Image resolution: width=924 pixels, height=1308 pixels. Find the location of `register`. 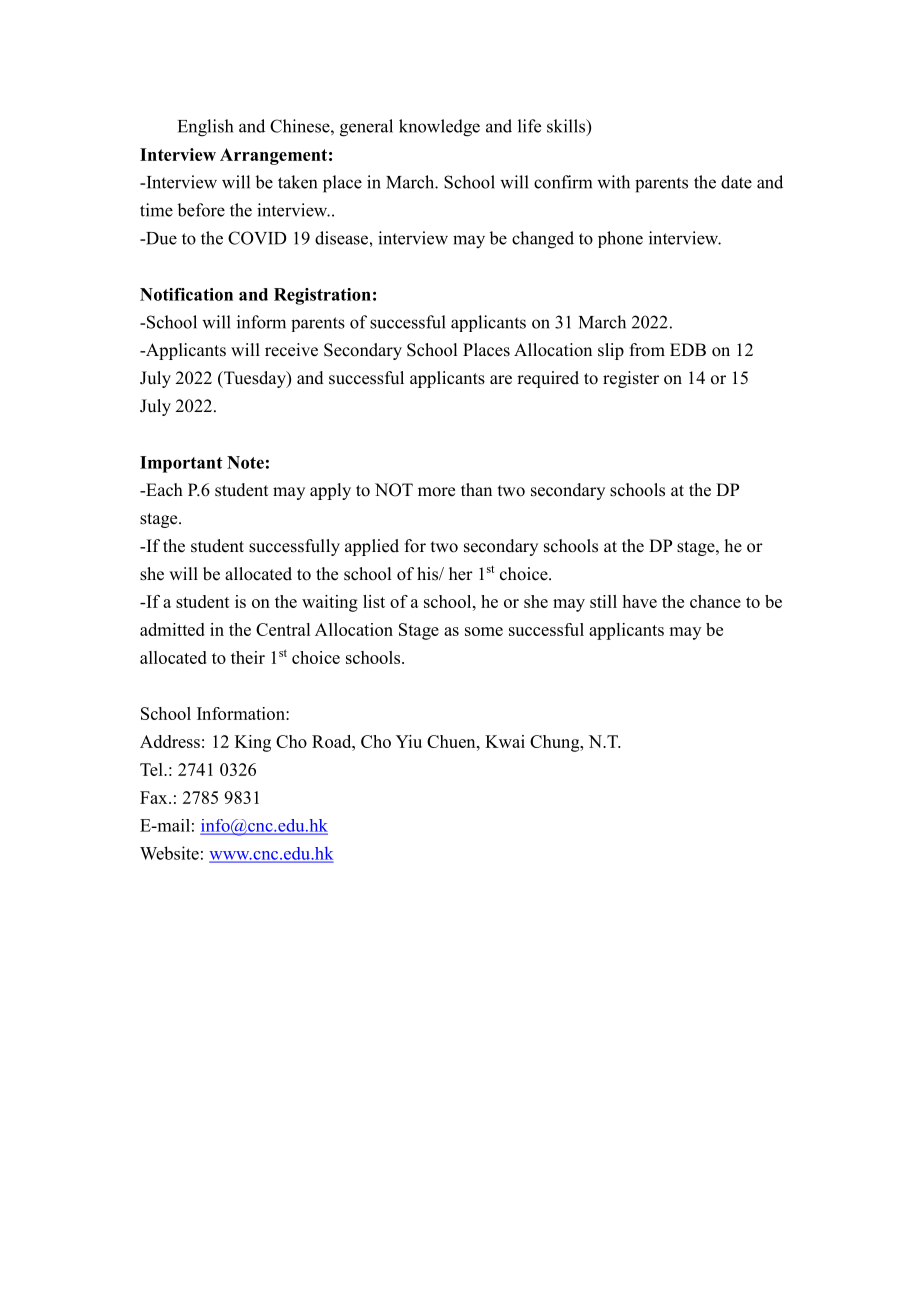

register is located at coordinates (631, 379).
